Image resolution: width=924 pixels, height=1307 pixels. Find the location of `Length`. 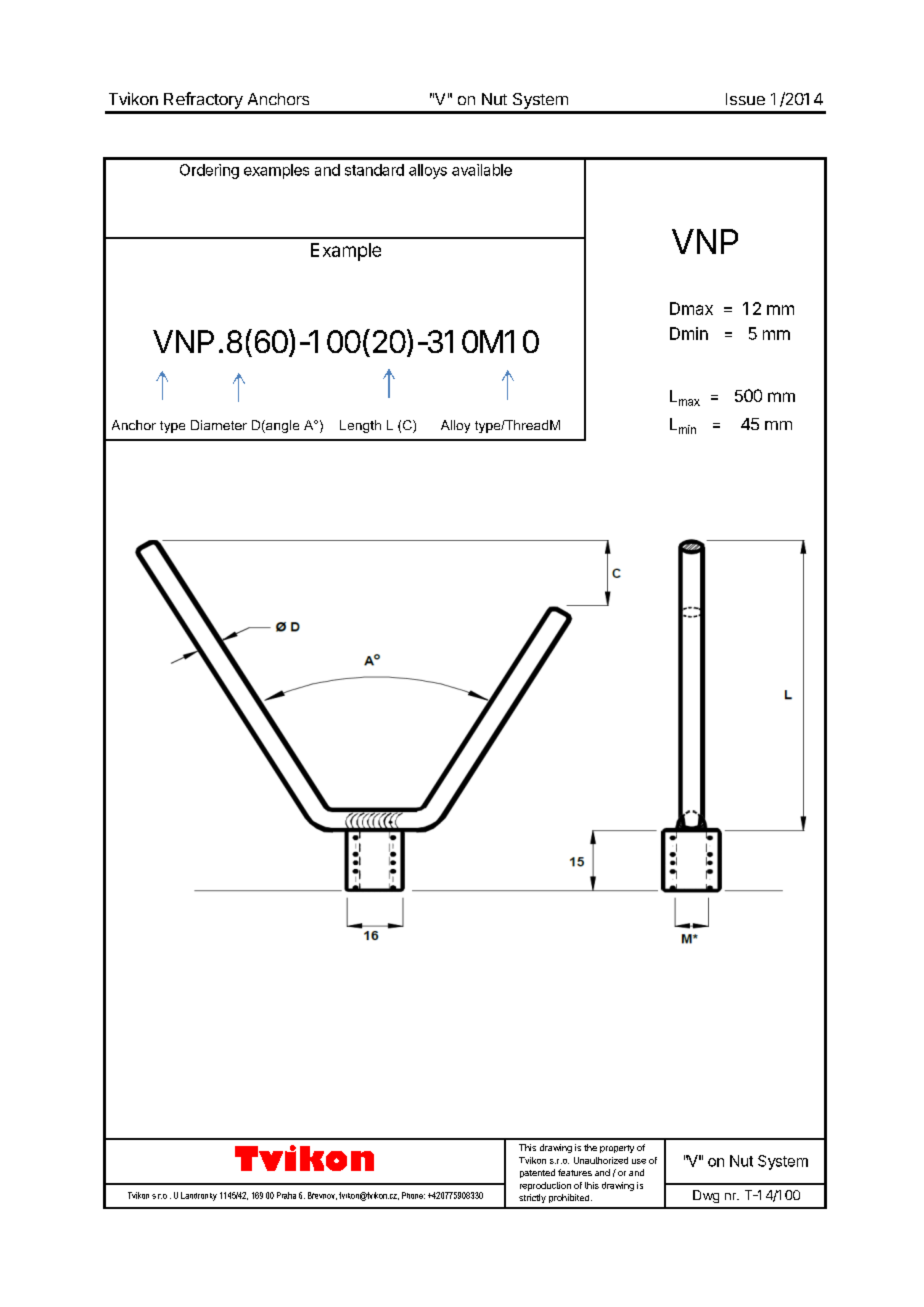

Length is located at coordinates (360, 426).
